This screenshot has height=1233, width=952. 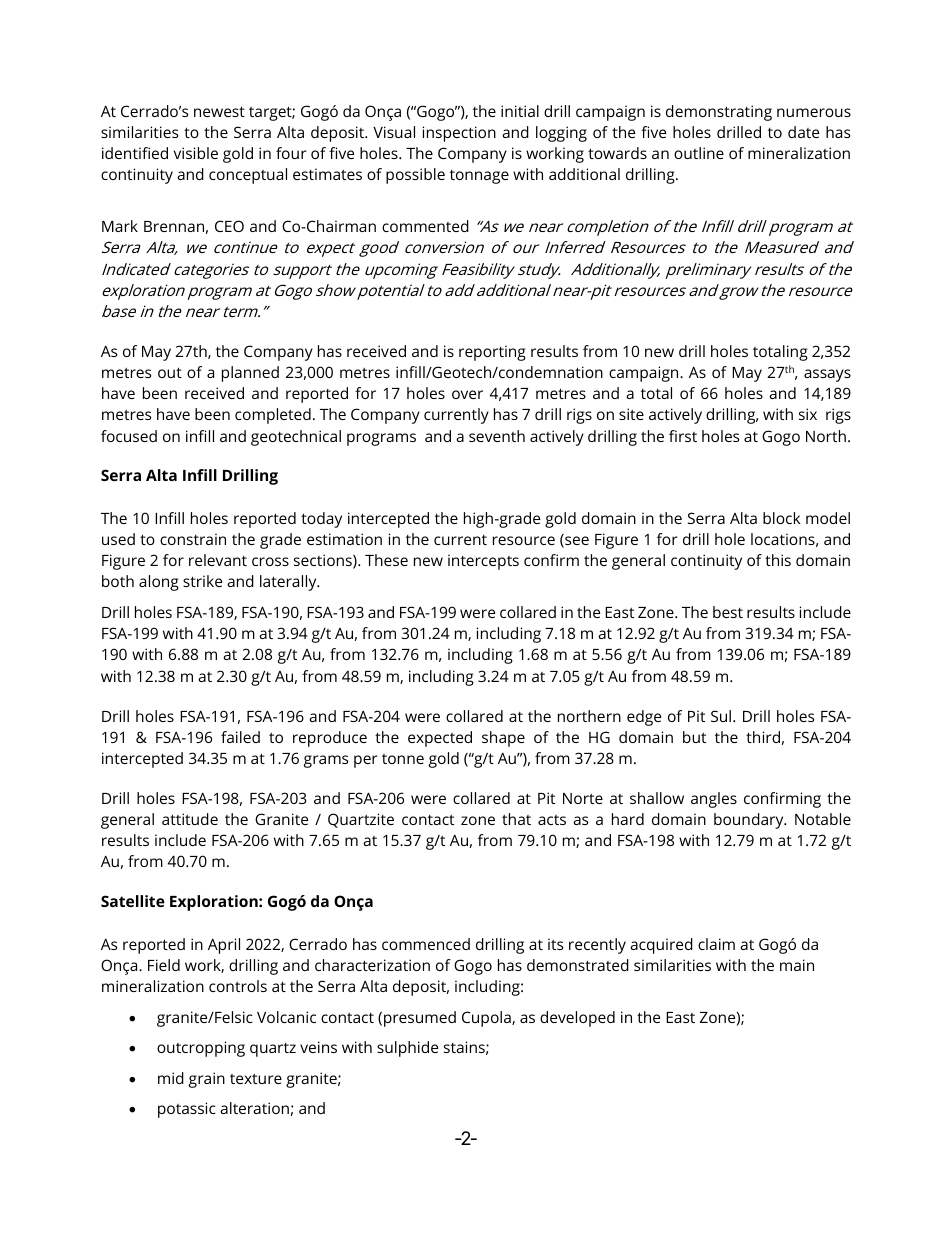 I want to click on first, so click(x=683, y=436).
